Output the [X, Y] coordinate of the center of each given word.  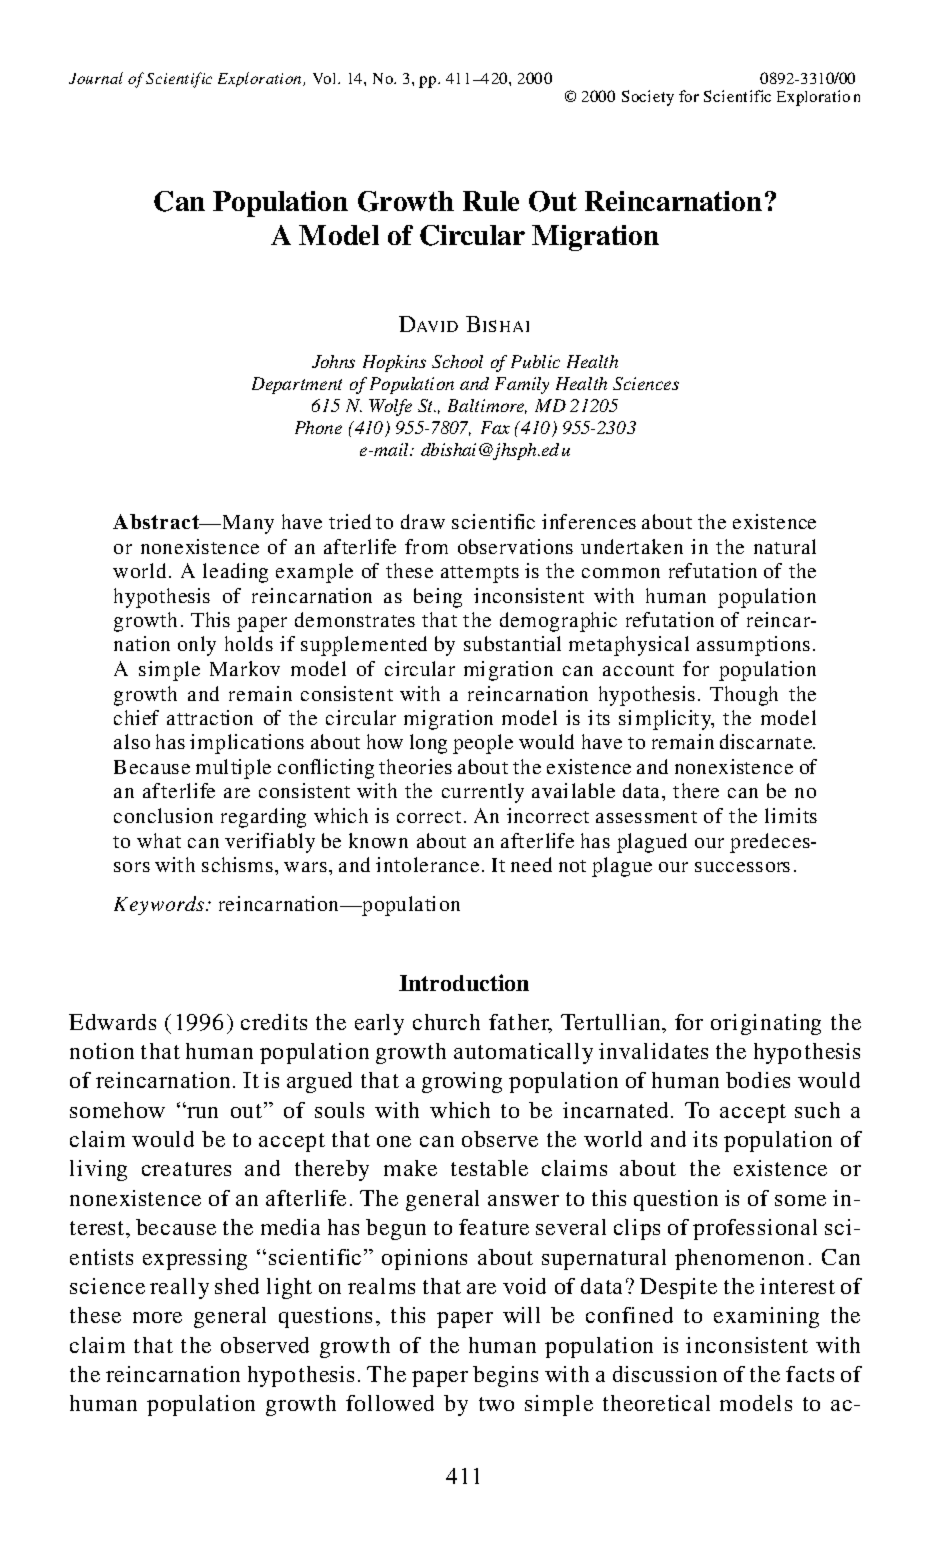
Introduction [464, 982]
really [179, 1288]
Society [648, 98]
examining [766, 1317]
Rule [491, 201]
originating [766, 1024]
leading [235, 573]
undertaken [632, 546]
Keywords [160, 905]
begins [505, 1376]
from [426, 546]
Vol [326, 78]
